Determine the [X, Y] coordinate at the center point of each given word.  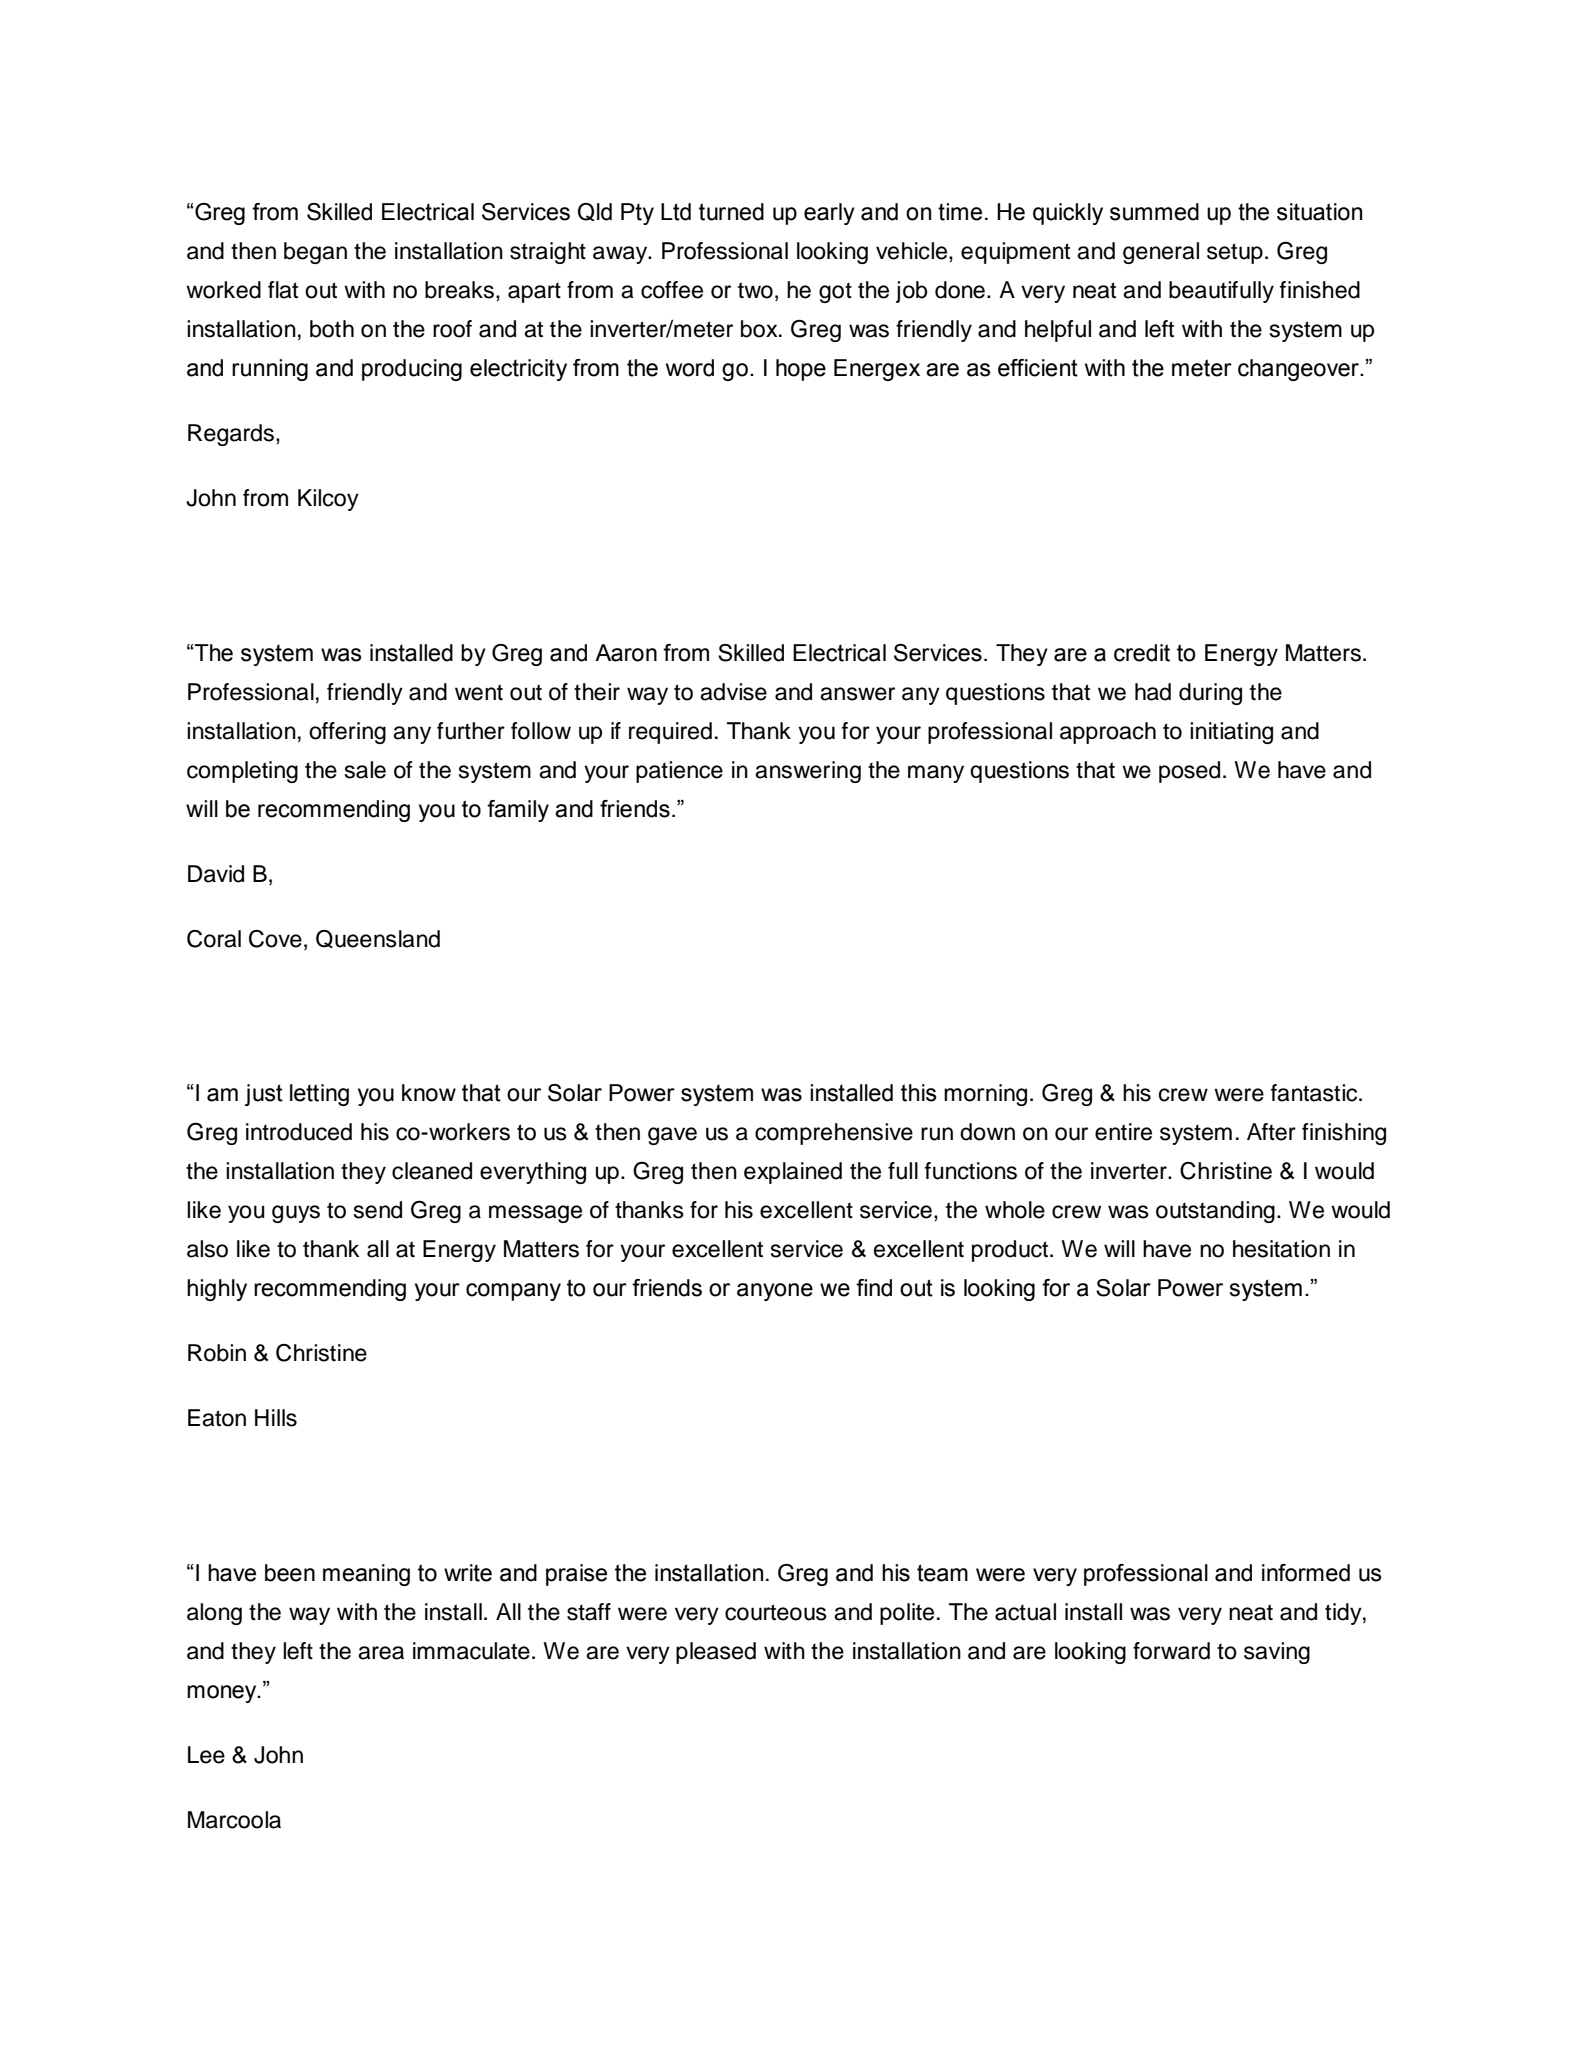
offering [347, 733]
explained [793, 1173]
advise [733, 692]
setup [1235, 253]
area [381, 1653]
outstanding [1215, 1212]
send [378, 1210]
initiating [1231, 733]
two [755, 290]
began [315, 253]
